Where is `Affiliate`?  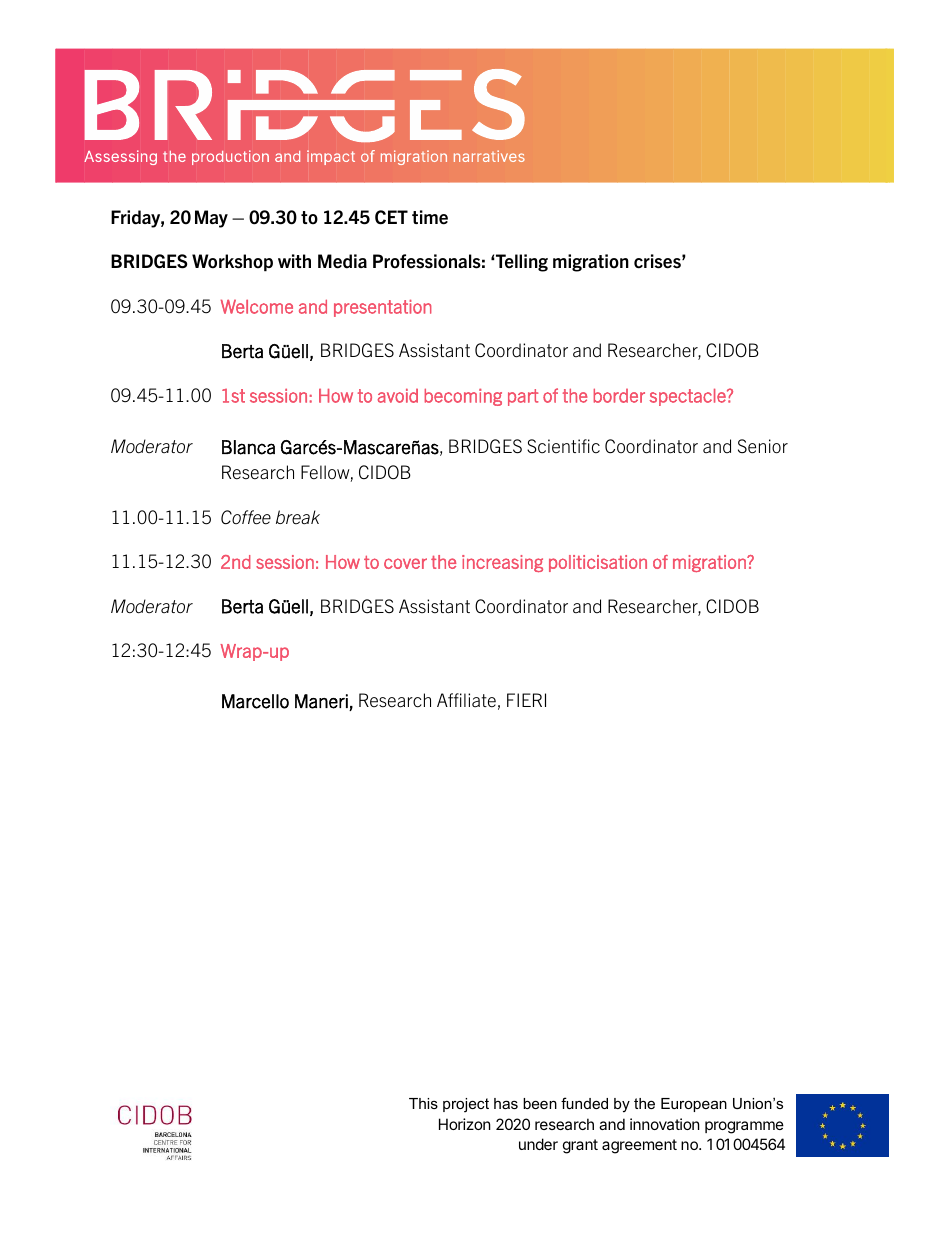
Affiliate is located at coordinates (466, 700).
